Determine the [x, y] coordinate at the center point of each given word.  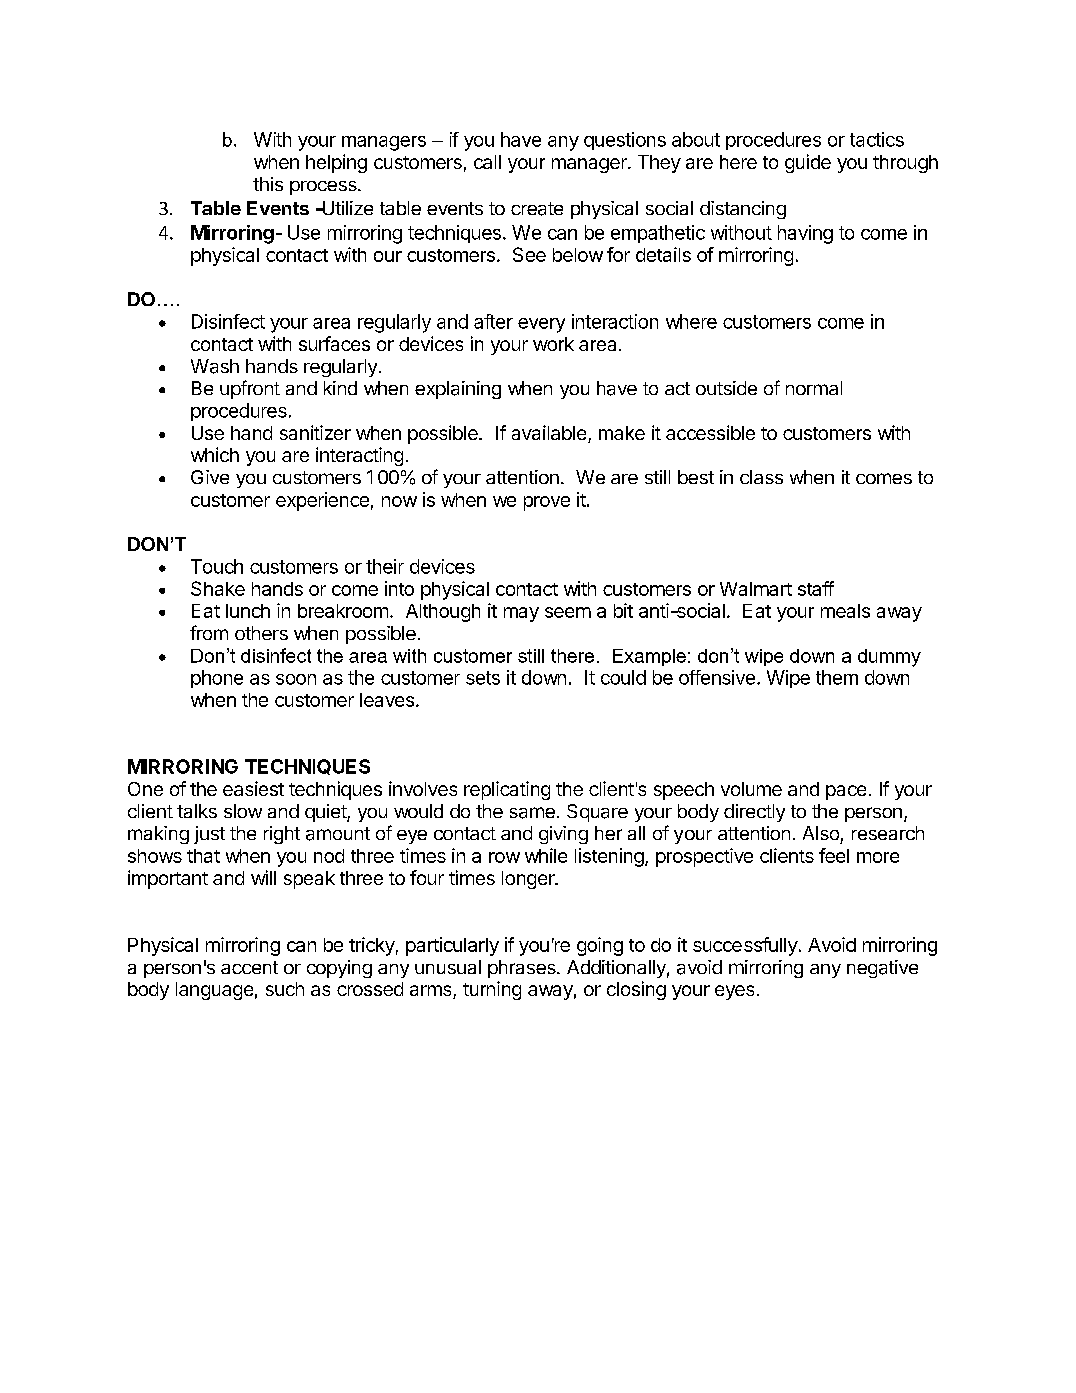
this [268, 184]
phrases [523, 969]
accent [249, 967]
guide [808, 163]
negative [882, 969]
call [487, 162]
